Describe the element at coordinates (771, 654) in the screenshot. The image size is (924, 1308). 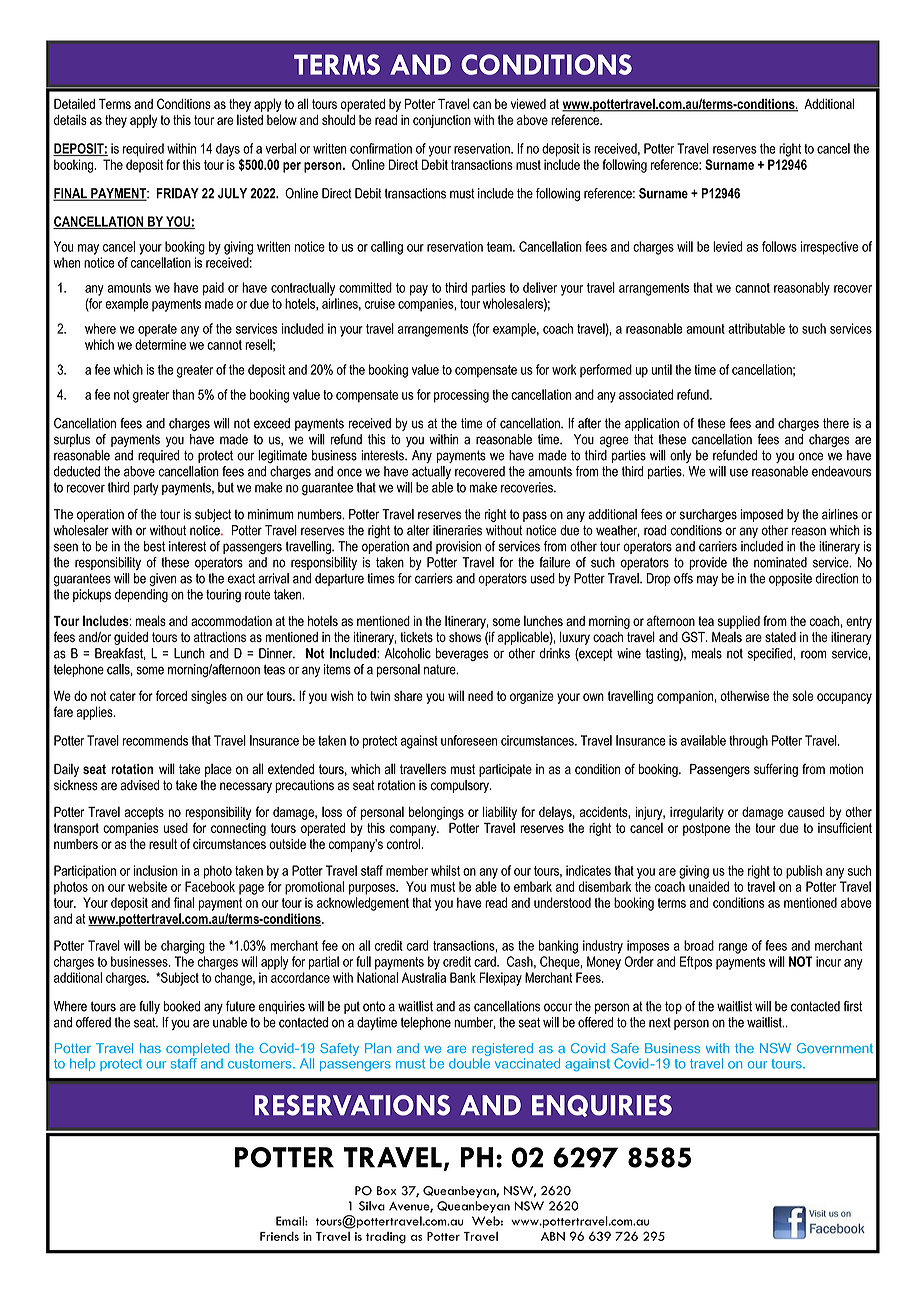
I see `specified` at that location.
